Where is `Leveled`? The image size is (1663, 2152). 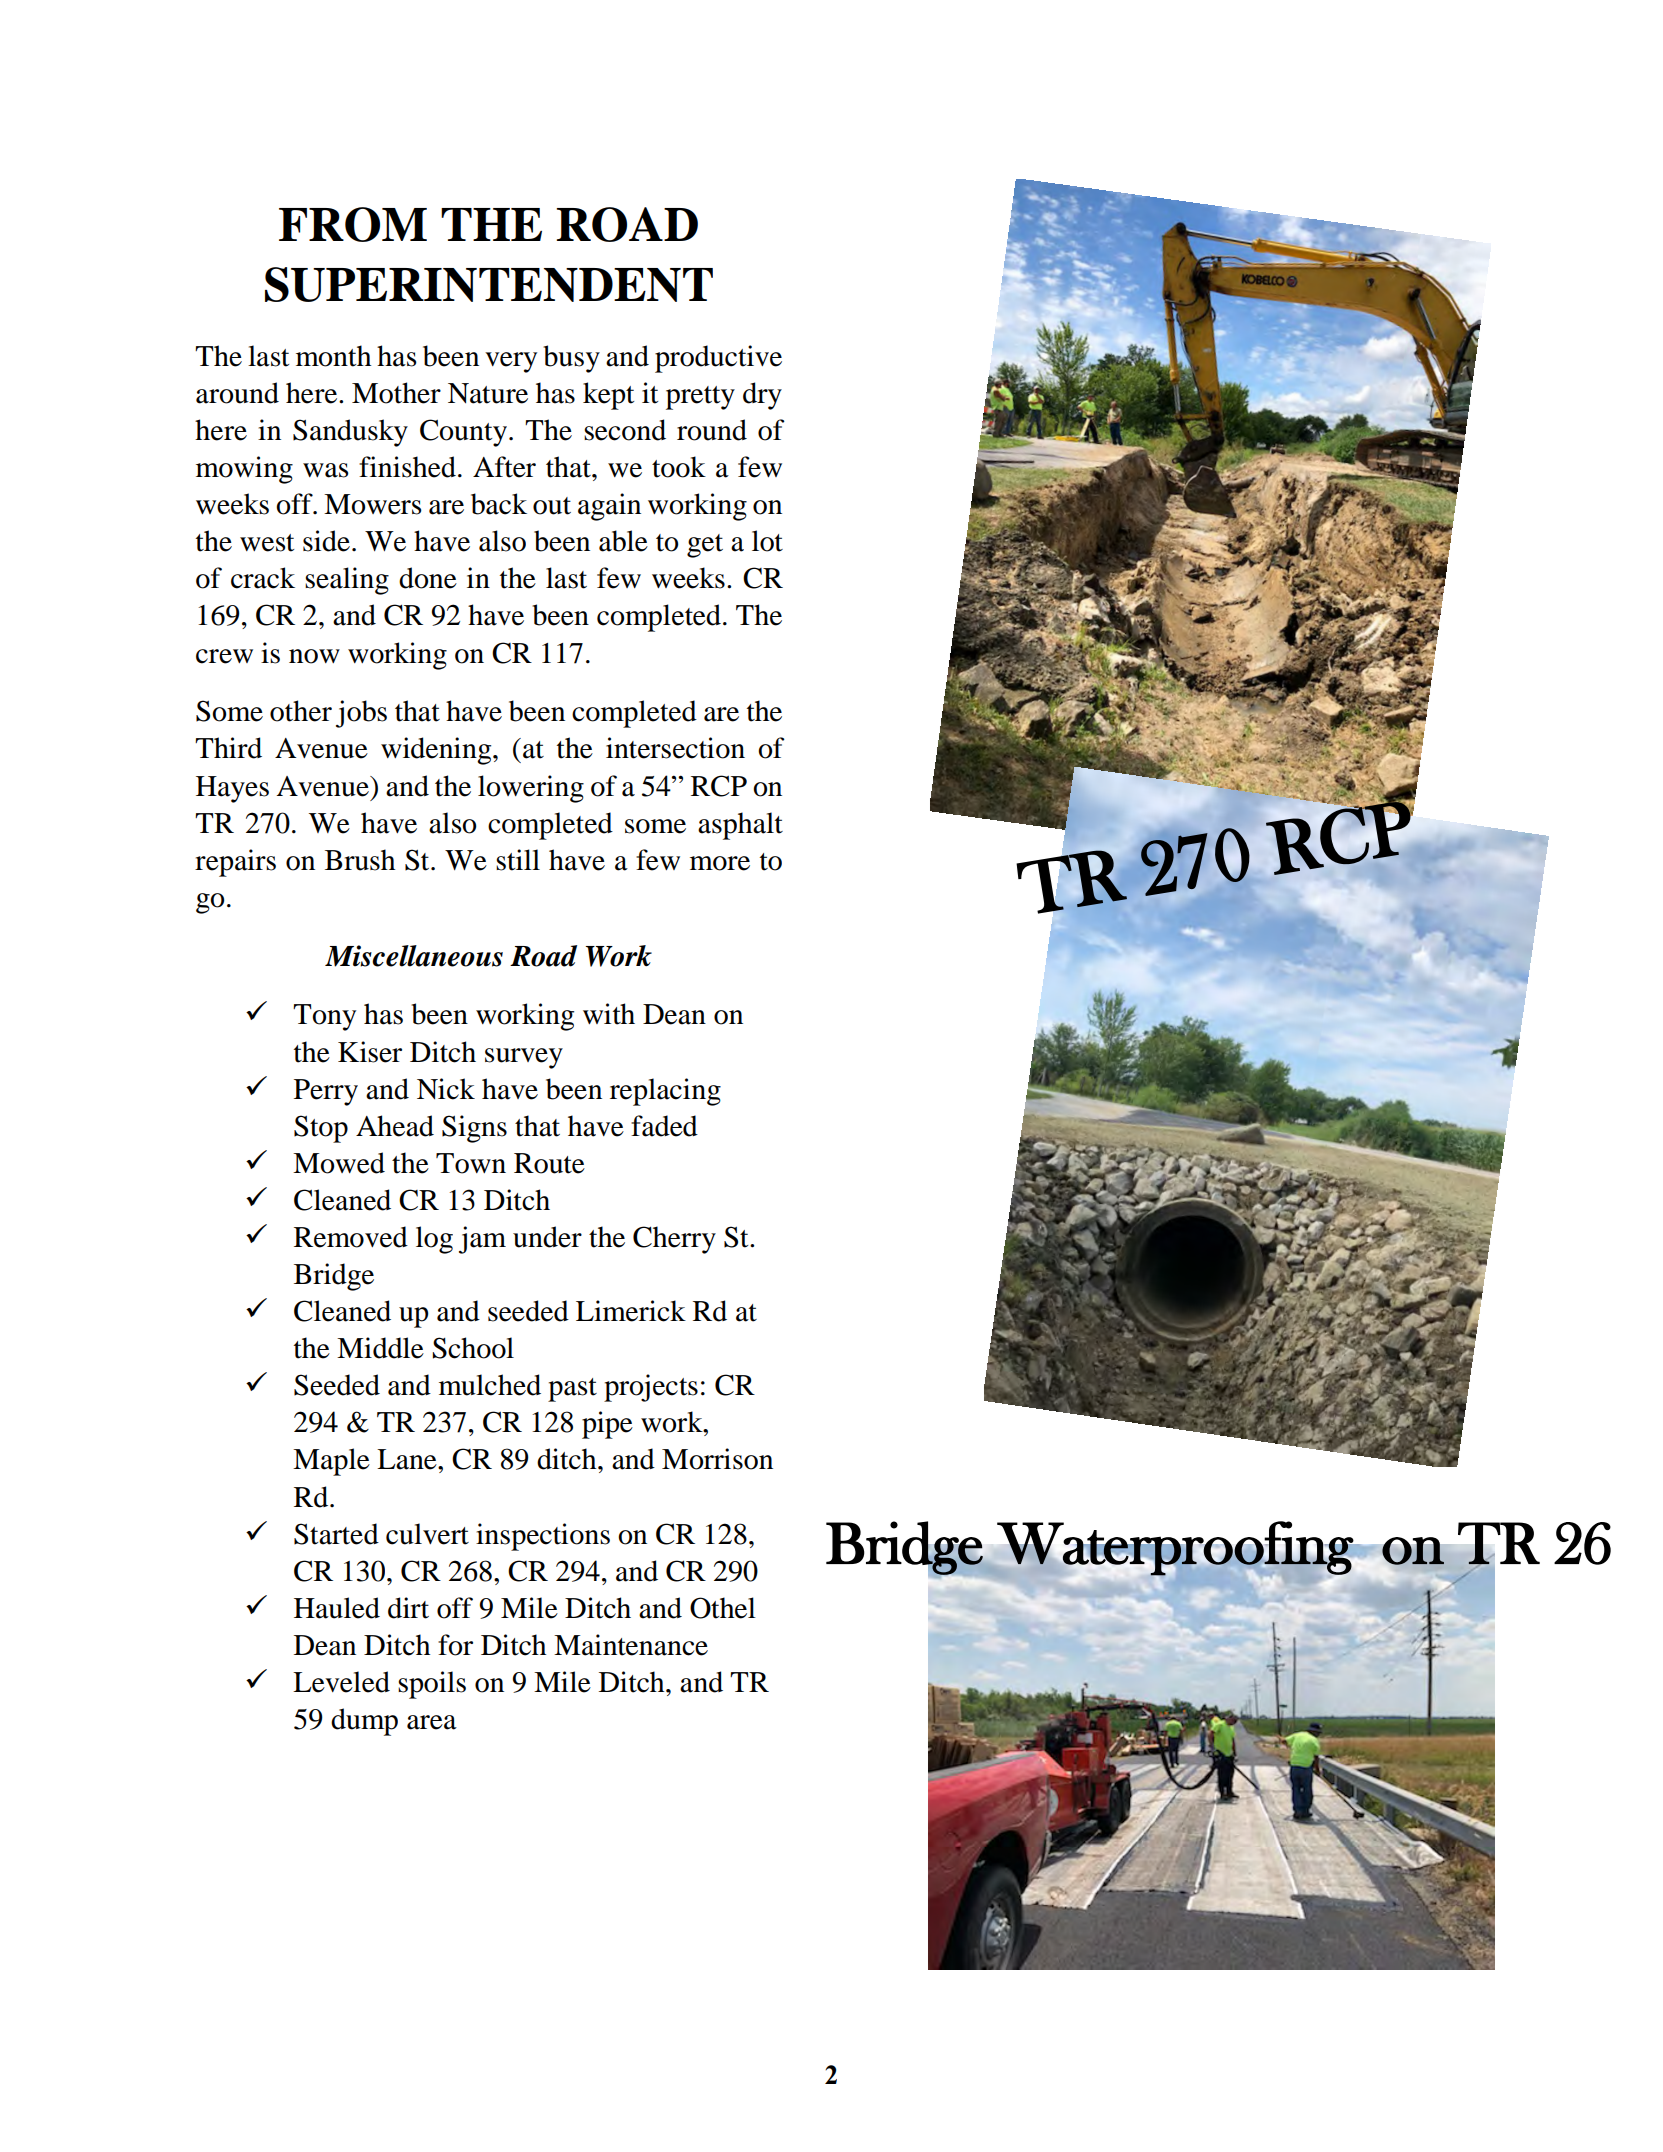 Leveled is located at coordinates (341, 1682).
